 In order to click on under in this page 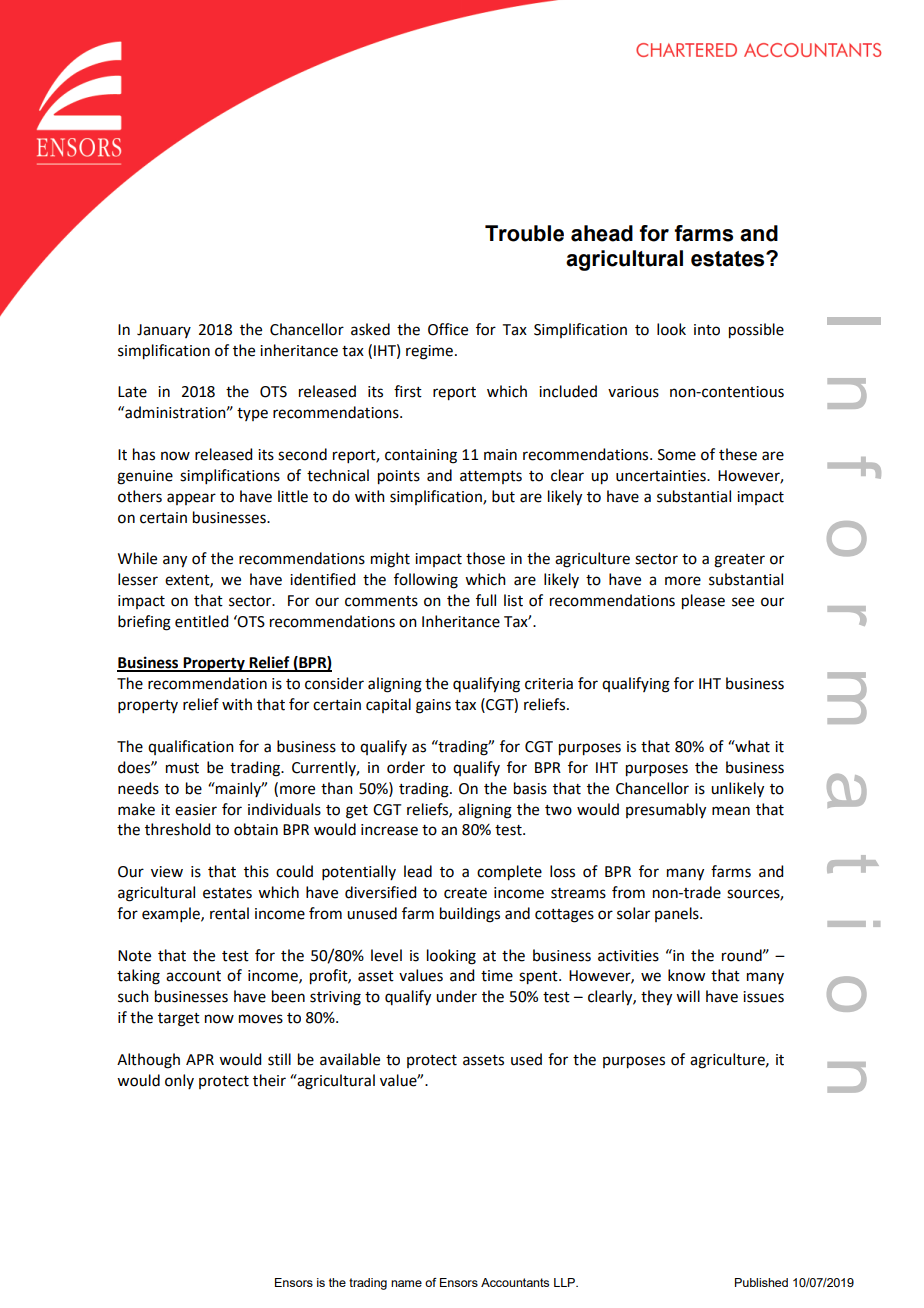, I will do `click(456, 996)`.
